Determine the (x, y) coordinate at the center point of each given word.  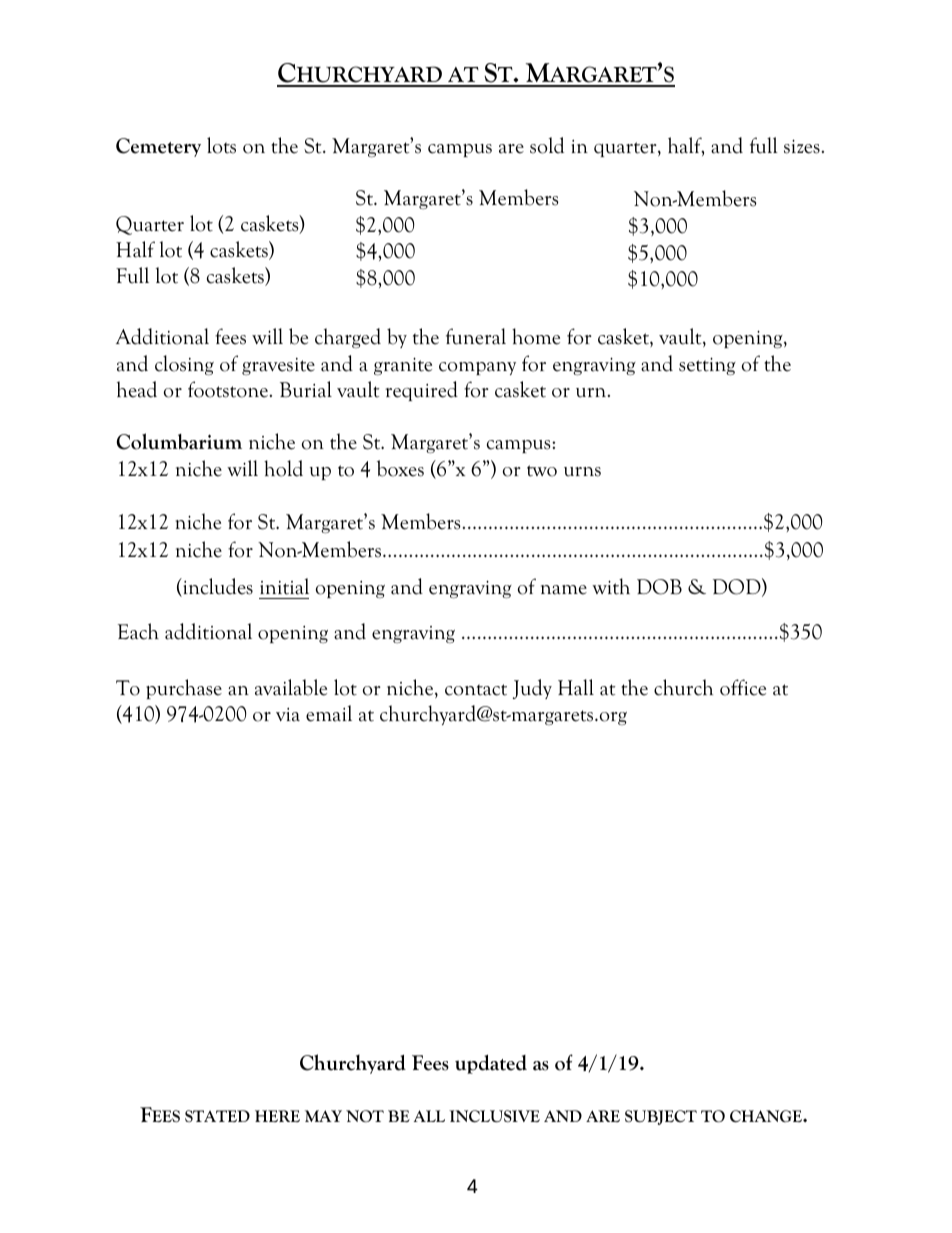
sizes (802, 146)
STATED (217, 1116)
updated (491, 1064)
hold (283, 468)
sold (547, 145)
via (288, 715)
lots (221, 145)
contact (476, 690)
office (743, 687)
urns (582, 472)
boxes (400, 468)
